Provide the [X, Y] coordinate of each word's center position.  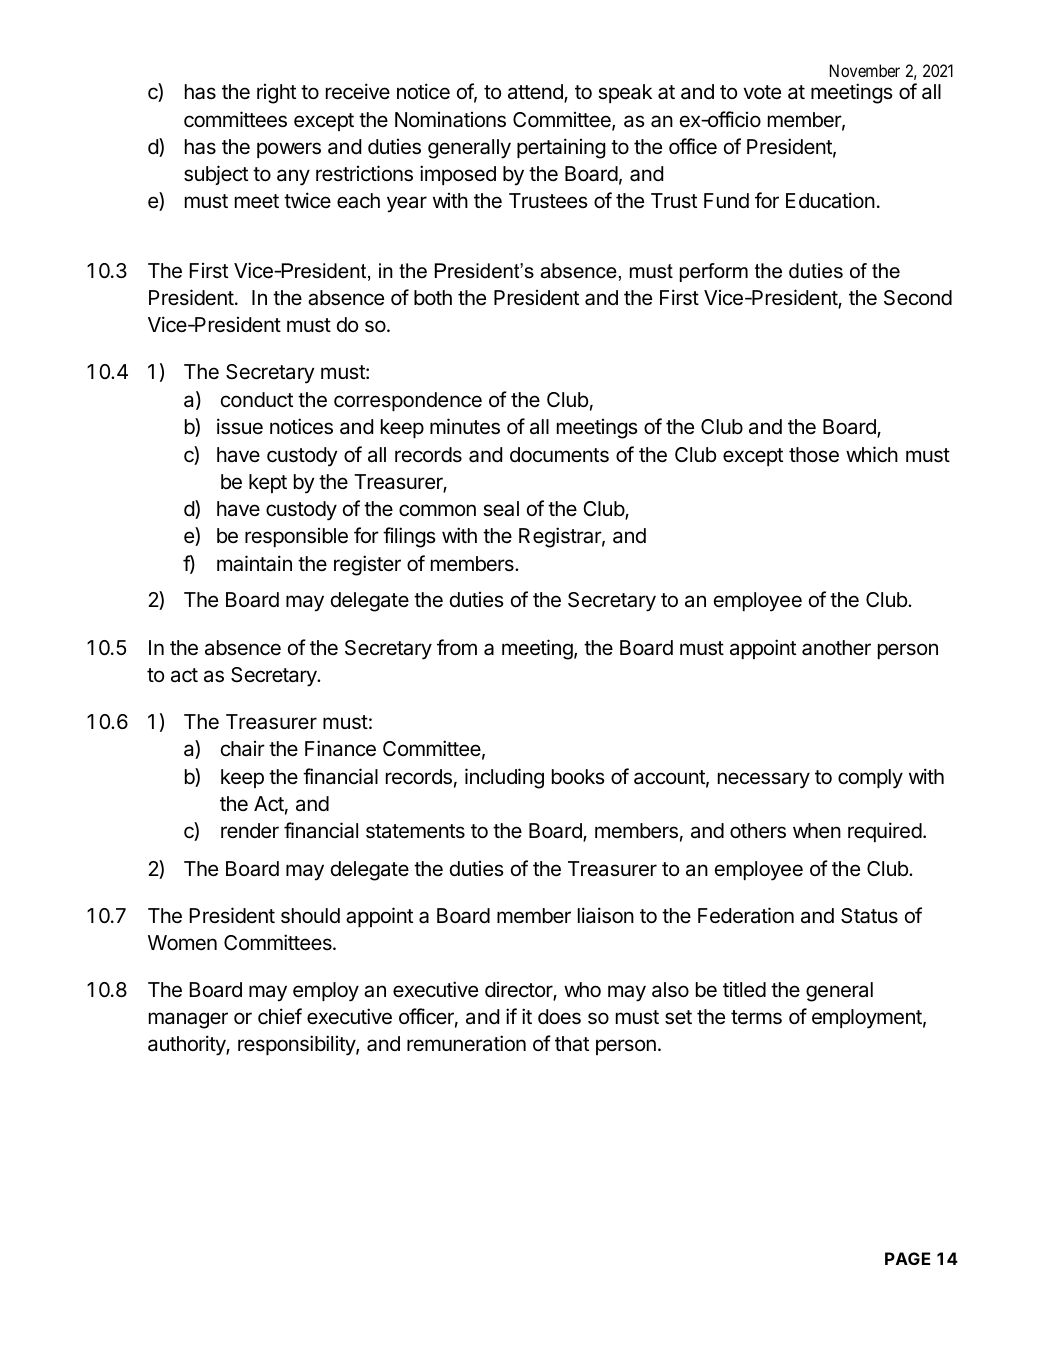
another [836, 648]
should [310, 916]
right [276, 94]
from [457, 647]
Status [869, 916]
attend [536, 93]
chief [280, 1016]
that [572, 1044]
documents [559, 455]
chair [243, 748]
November [865, 70]
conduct [257, 400]
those [814, 455]
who [582, 989]
